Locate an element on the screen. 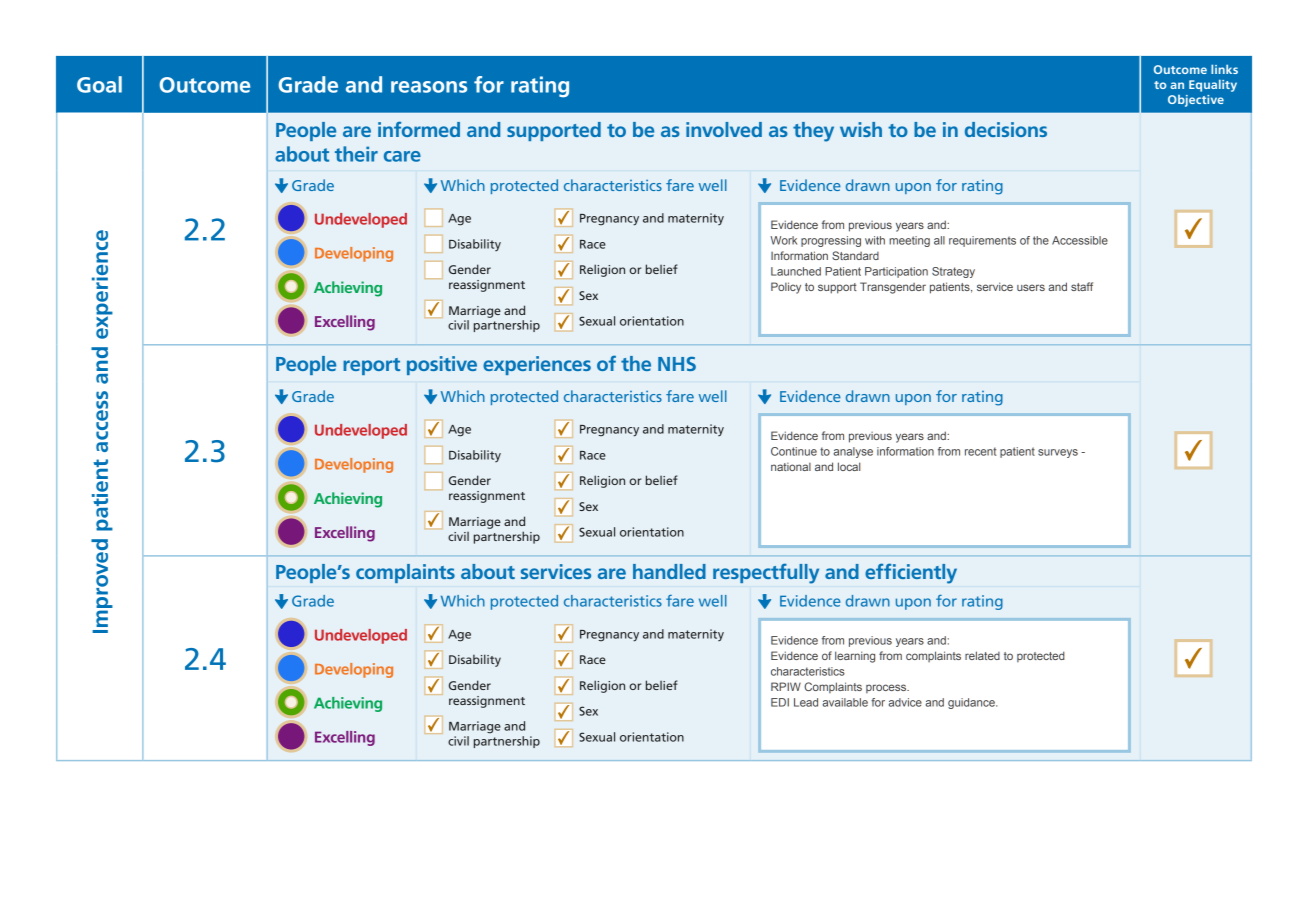 The image size is (1308, 924). their is located at coordinates (356, 154).
